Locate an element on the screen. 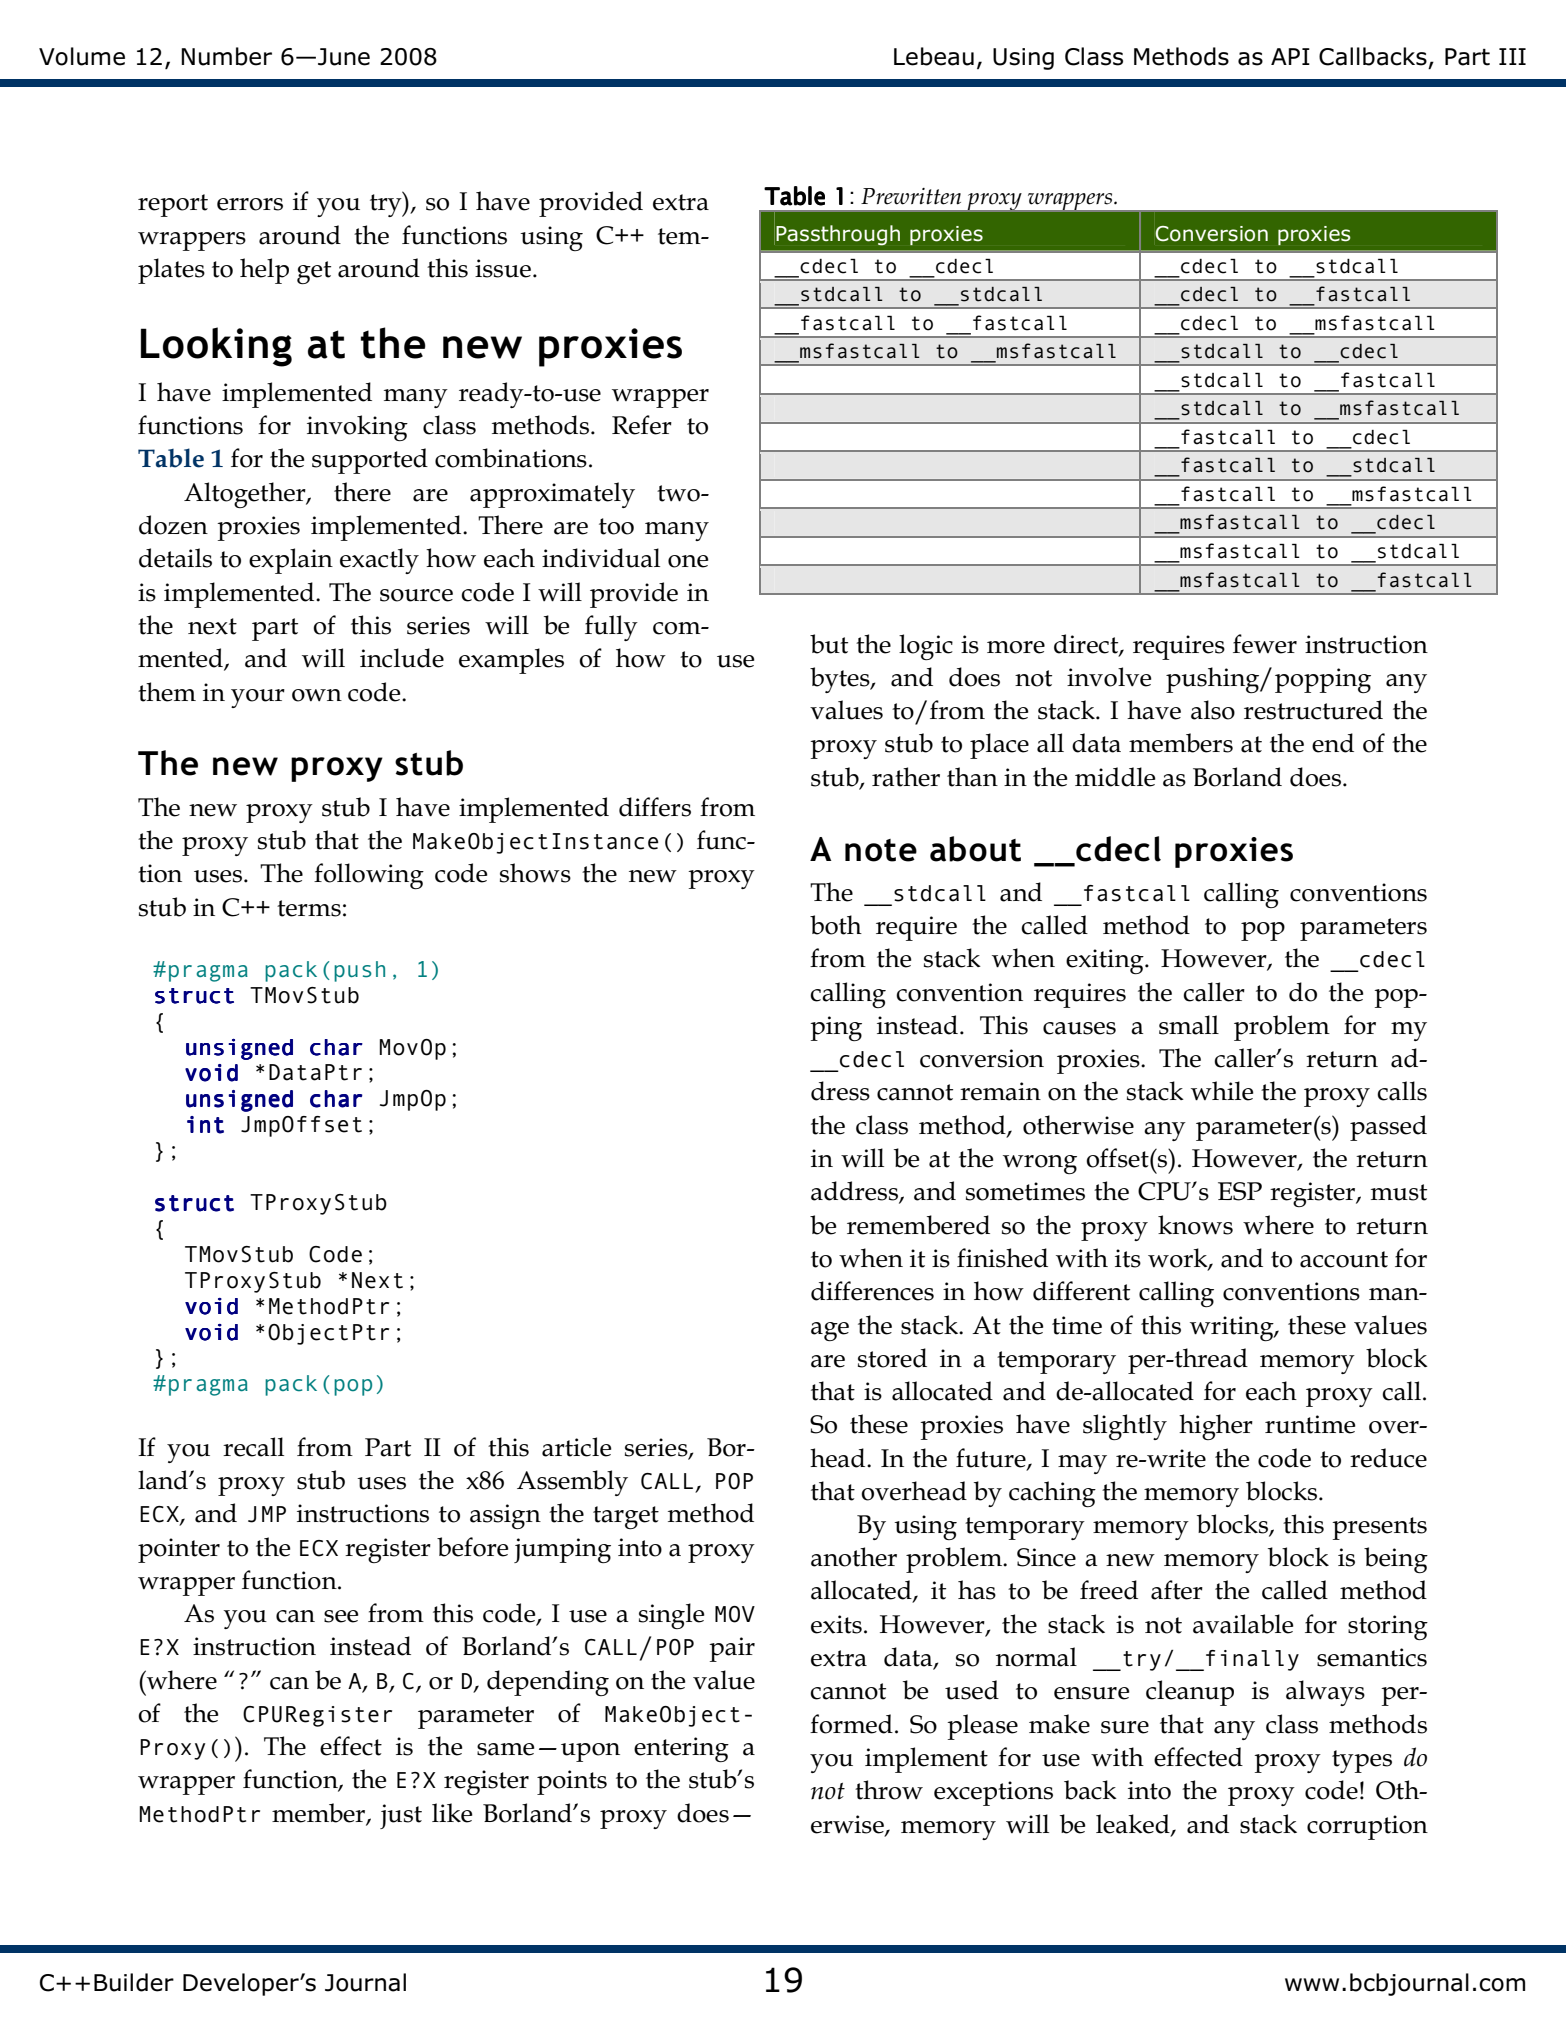 The height and width of the screenshot is (2027, 1566). Lebeau is located at coordinates (934, 56).
